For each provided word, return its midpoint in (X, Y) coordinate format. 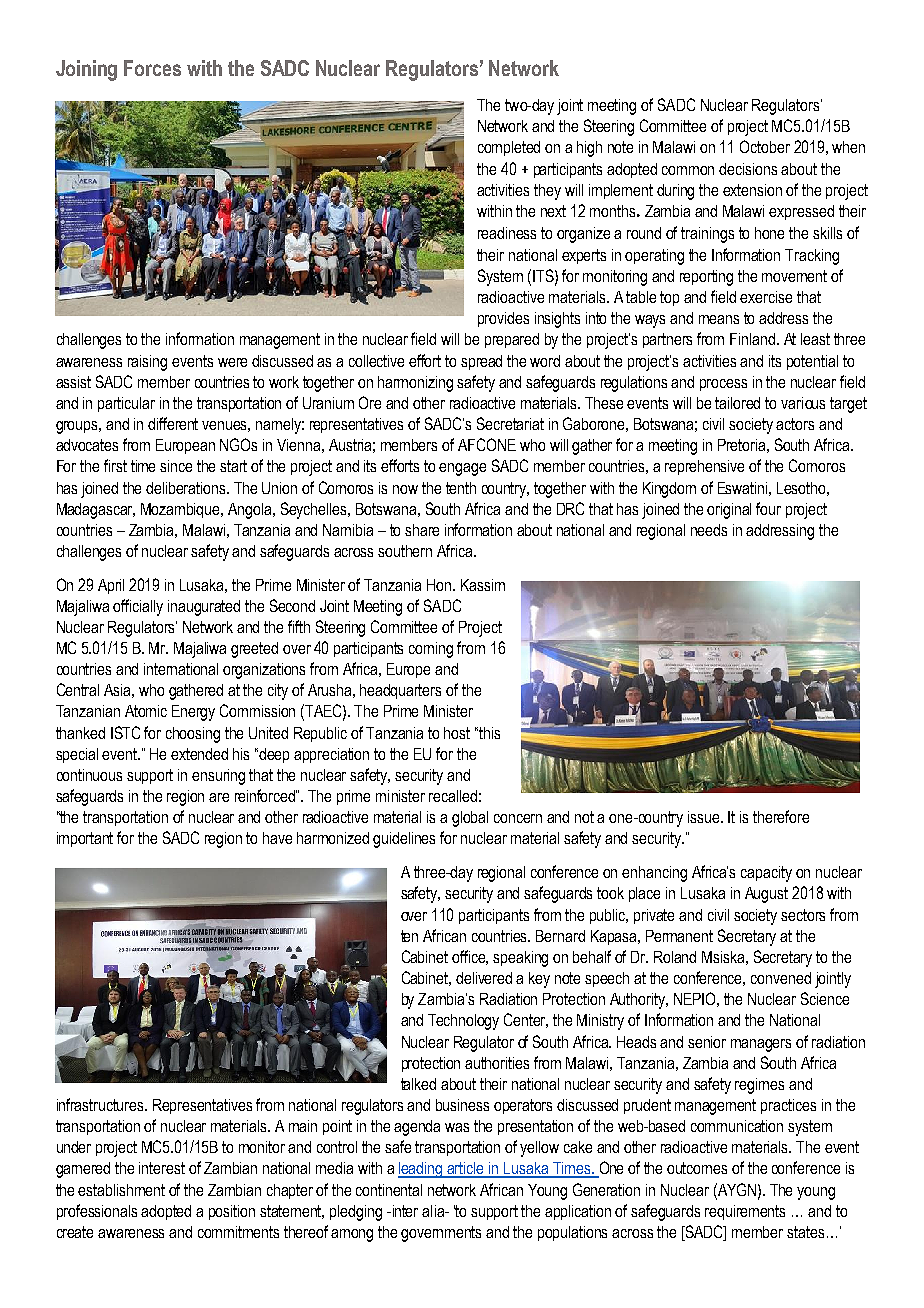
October (765, 146)
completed (509, 148)
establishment (121, 1190)
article (466, 1169)
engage (462, 469)
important (85, 839)
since (176, 466)
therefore (781, 816)
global (470, 819)
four (768, 508)
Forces (152, 68)
